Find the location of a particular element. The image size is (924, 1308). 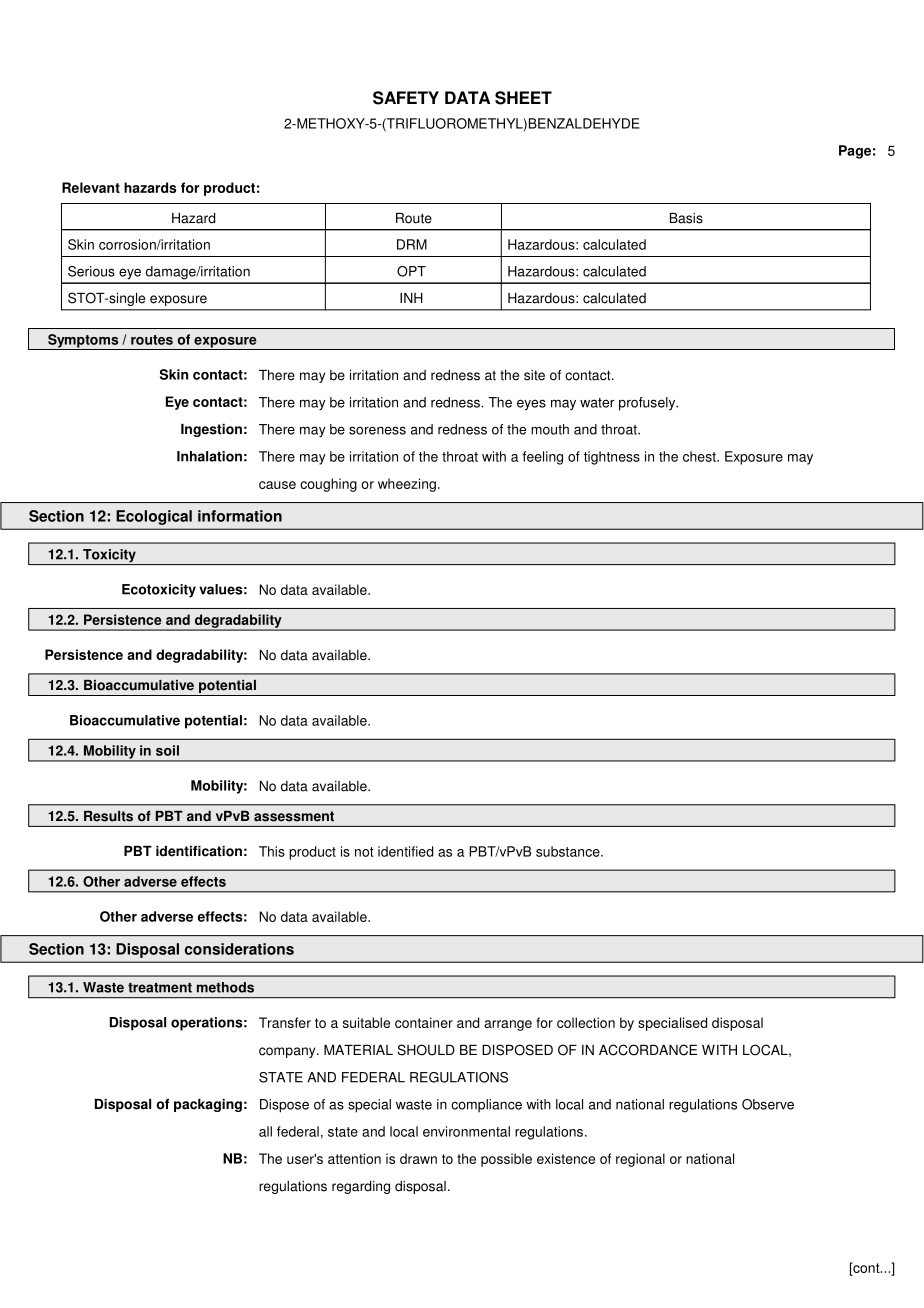

identification is located at coordinates (199, 851).
